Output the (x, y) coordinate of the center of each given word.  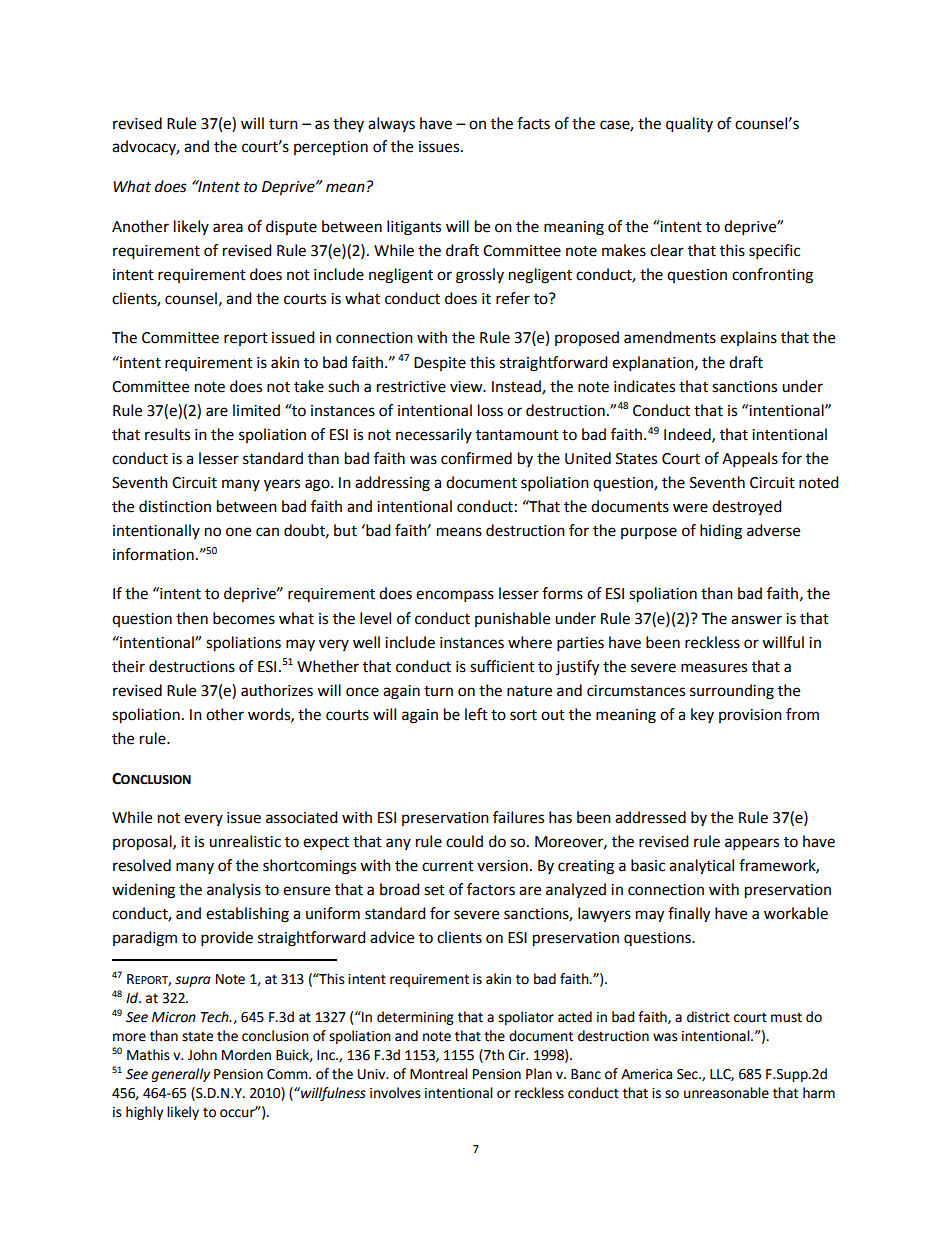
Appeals (750, 460)
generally (181, 1075)
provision (750, 716)
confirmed (476, 458)
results (167, 434)
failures (518, 817)
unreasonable (726, 1093)
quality (689, 125)
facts (533, 123)
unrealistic (245, 841)
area (228, 228)
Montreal (439, 1074)
